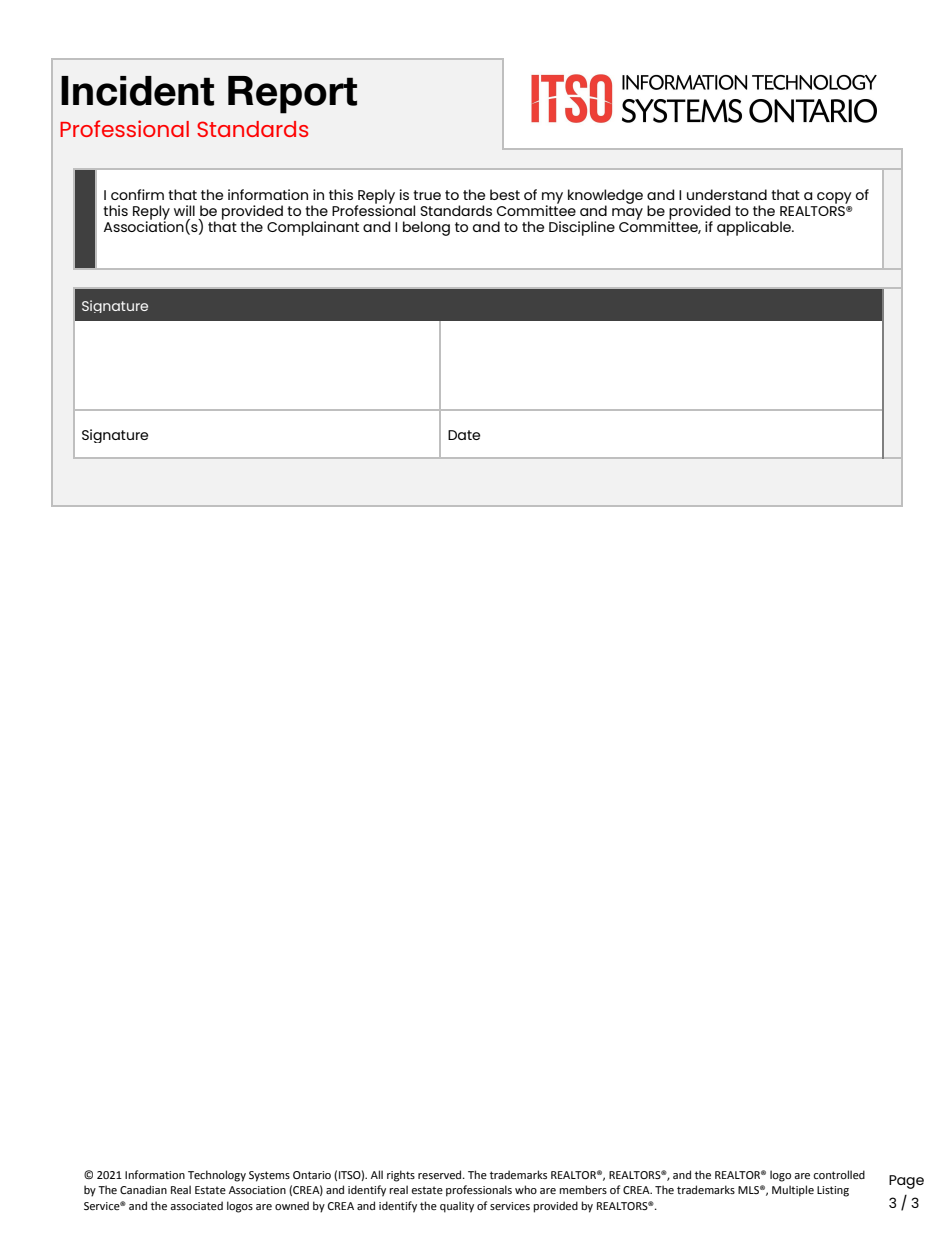 This screenshot has height=1233, width=952. What do you see at coordinates (582, 228) in the screenshot?
I see `Discipline` at bounding box center [582, 228].
